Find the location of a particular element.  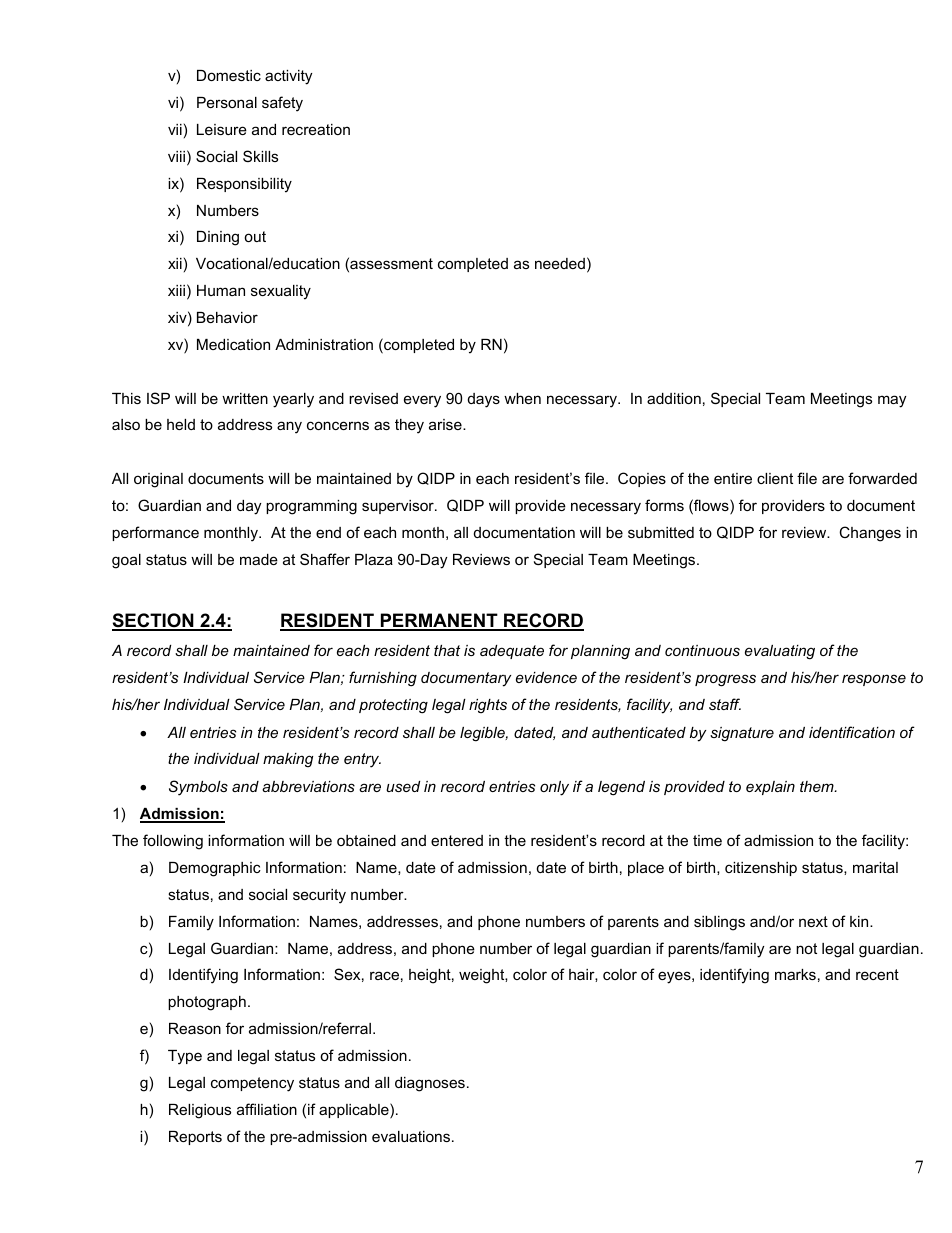

evaluating is located at coordinates (780, 652).
